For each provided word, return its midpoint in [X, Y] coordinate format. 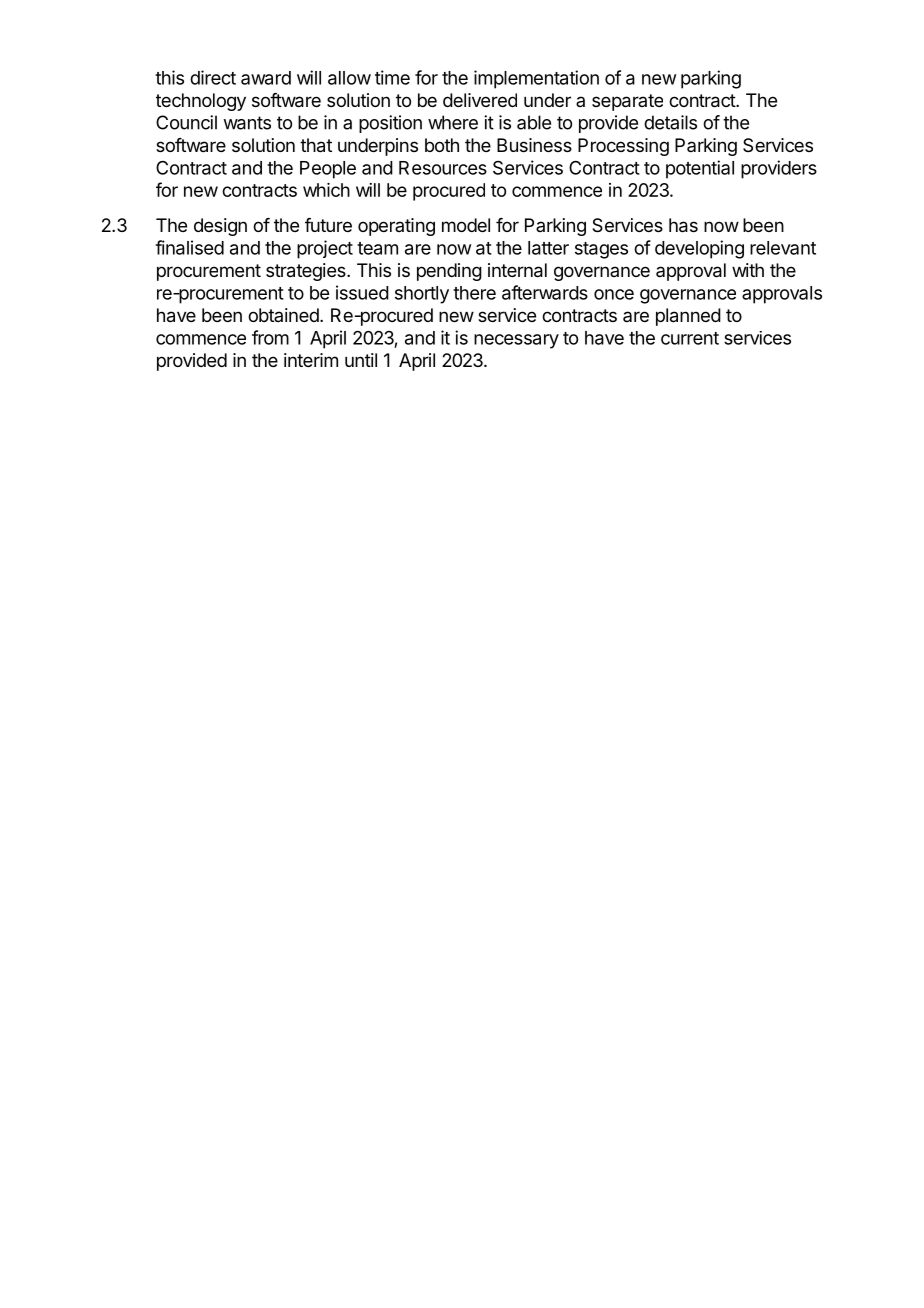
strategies [307, 272]
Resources [443, 168]
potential [700, 169]
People [328, 170]
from [270, 337]
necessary [516, 341]
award [266, 78]
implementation [536, 79]
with [748, 270]
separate [627, 102]
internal [517, 270]
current [690, 338]
